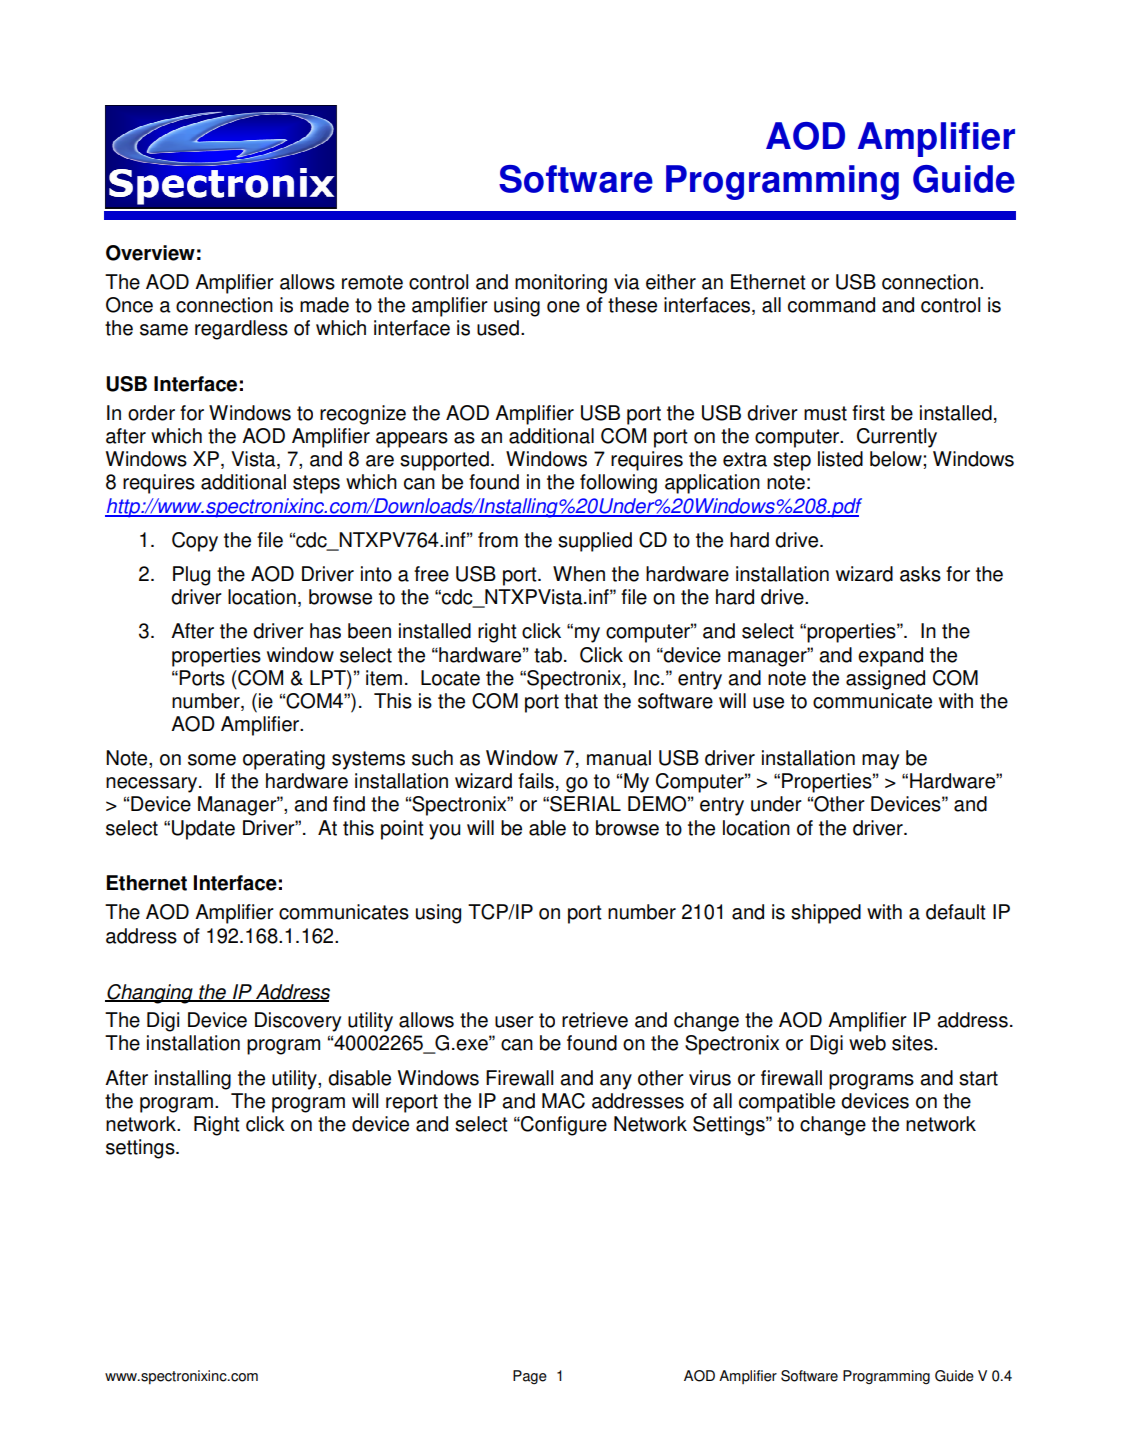  What do you see at coordinates (530, 1377) in the image?
I see `Page` at bounding box center [530, 1377].
